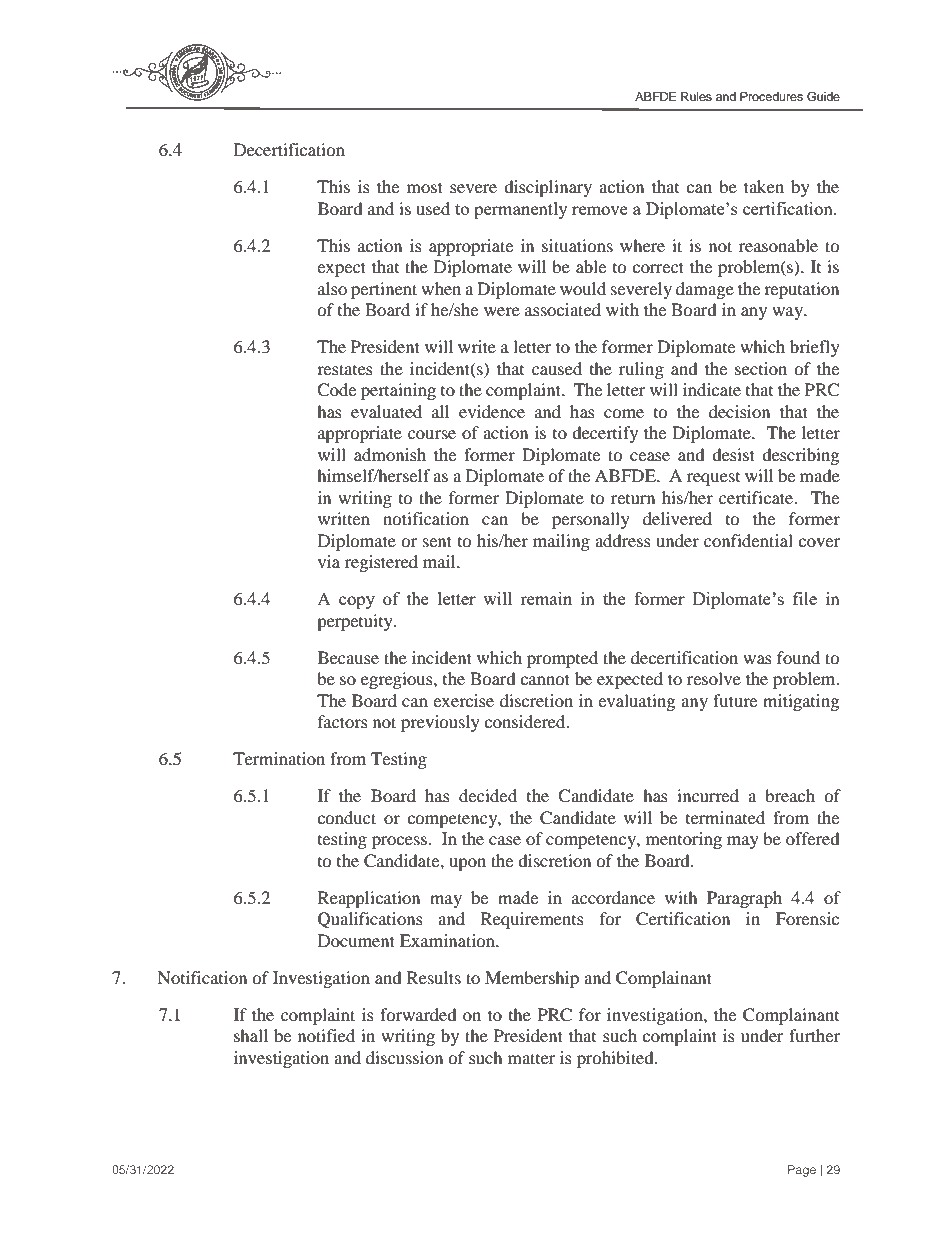  Describe the element at coordinates (562, 659) in the image. I see `prompted` at that location.
